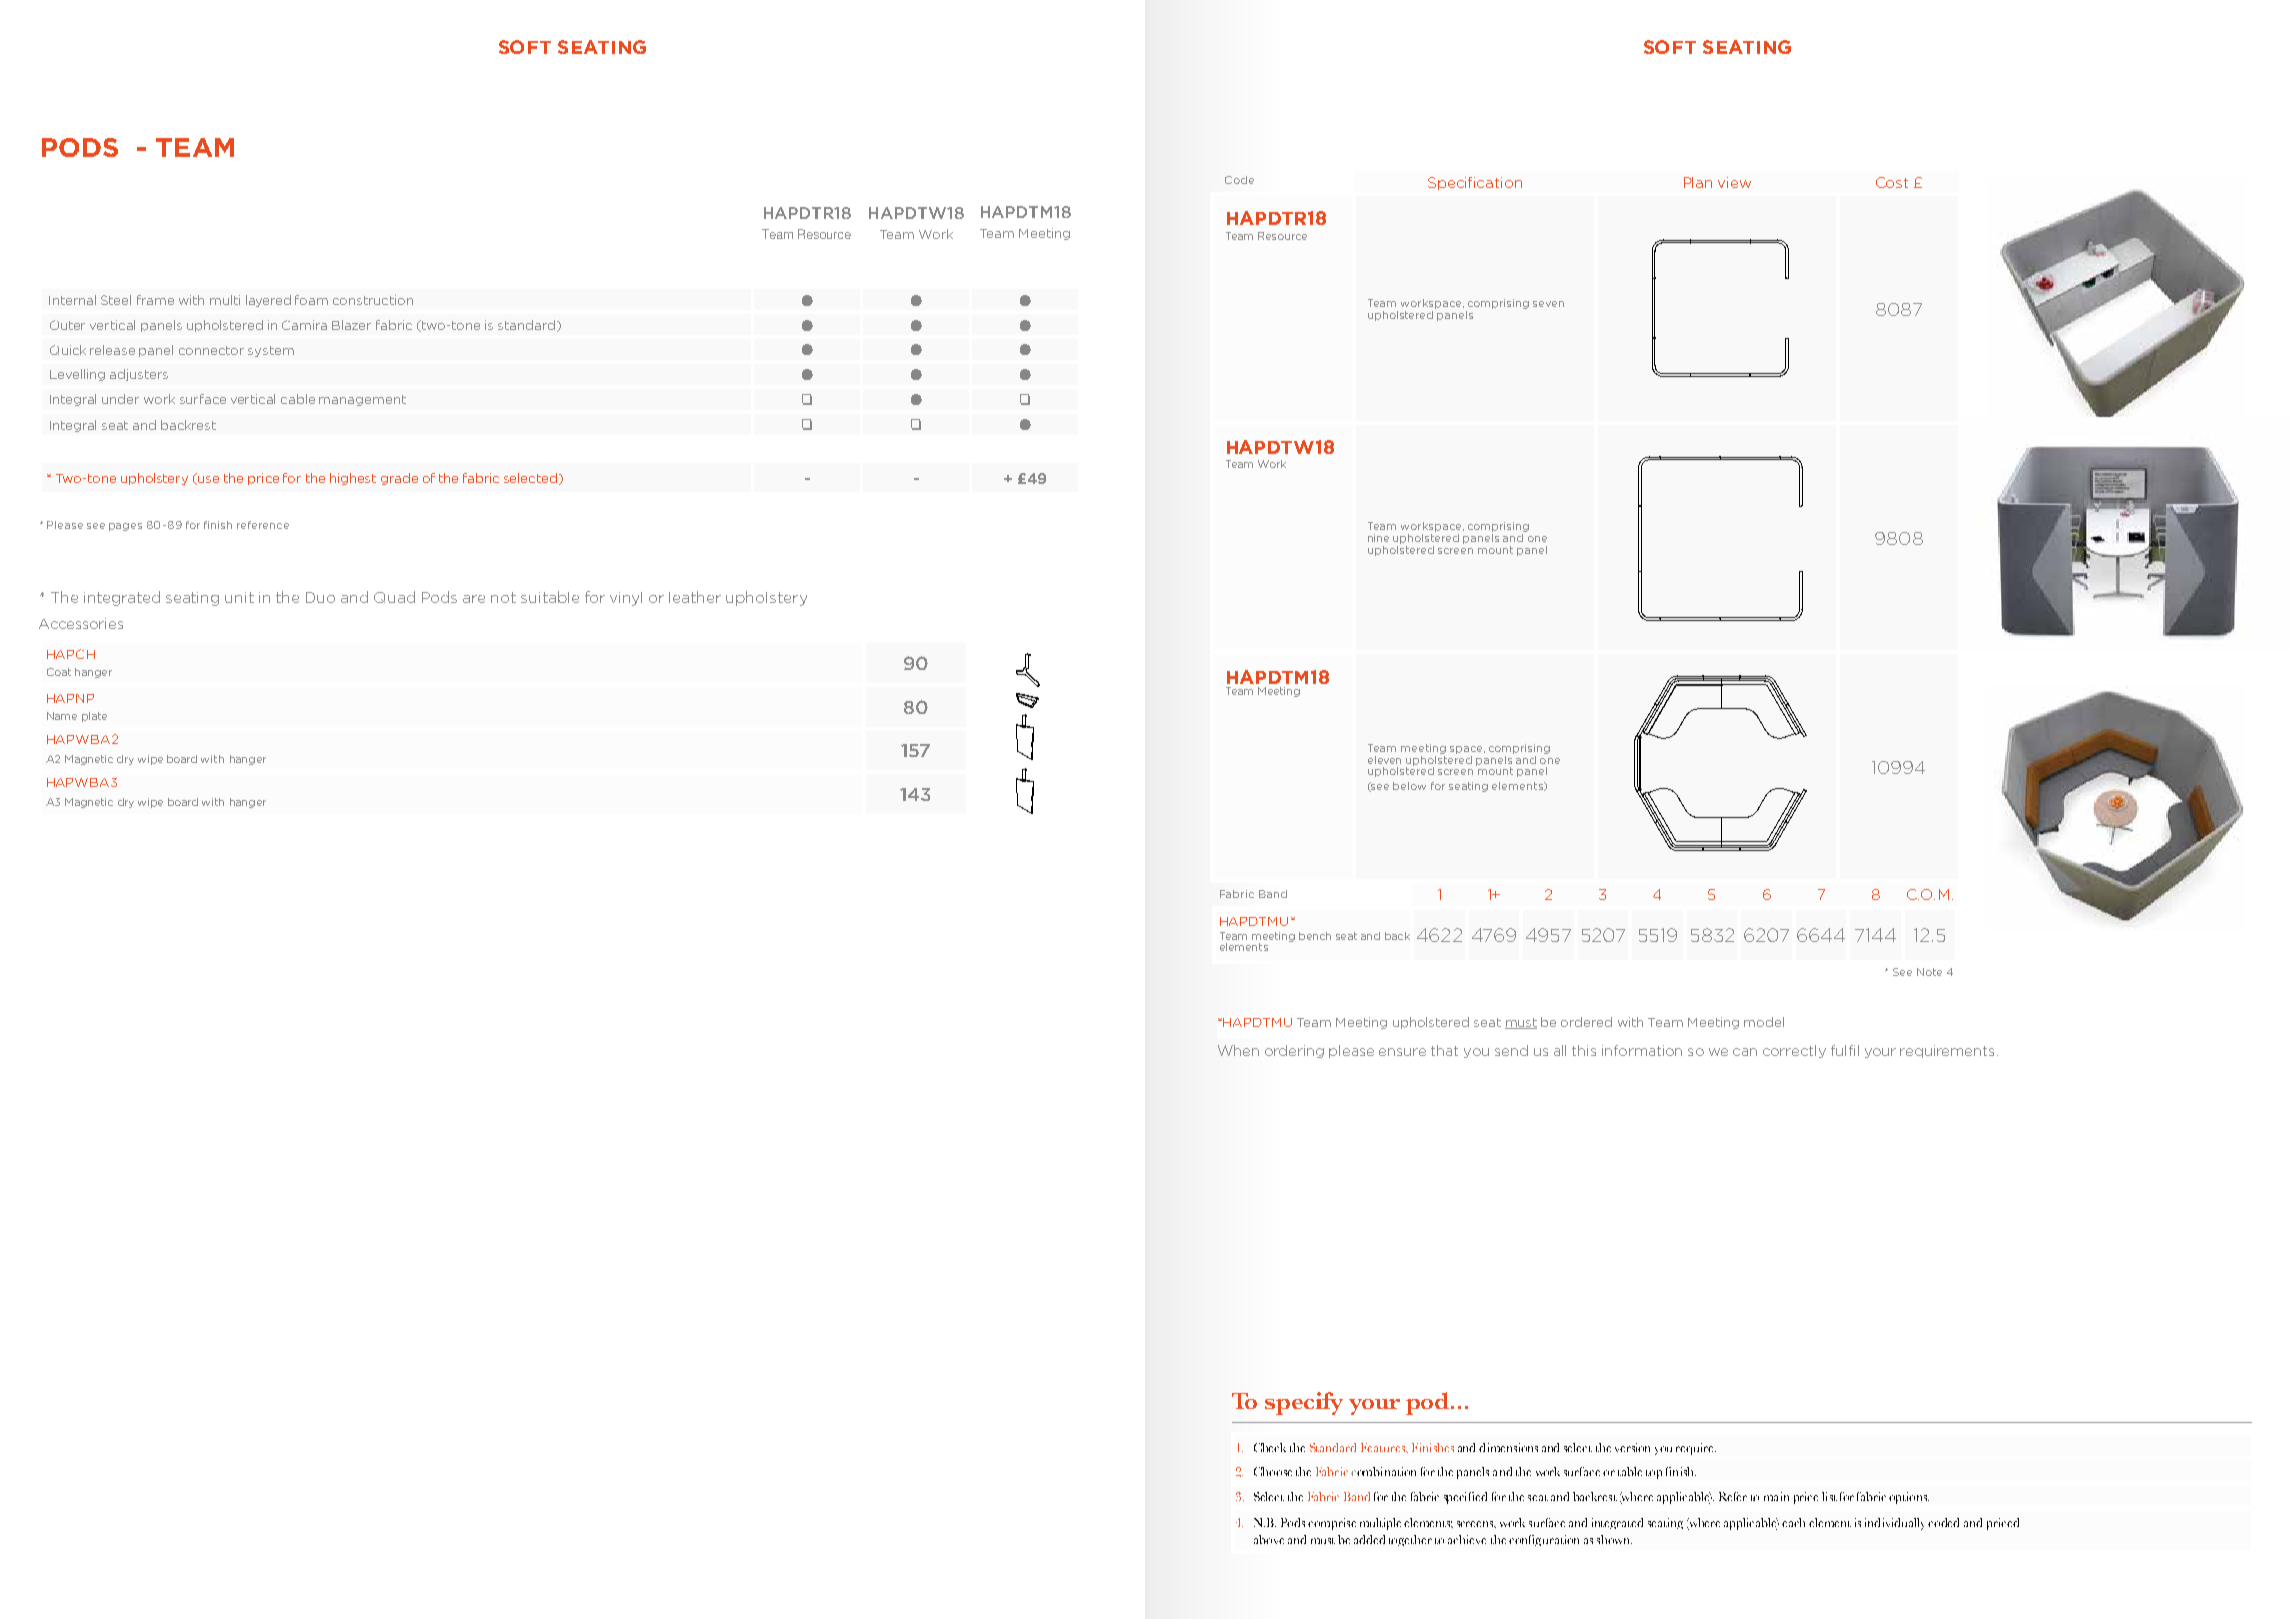  What do you see at coordinates (94, 717) in the image?
I see `plate` at bounding box center [94, 717].
